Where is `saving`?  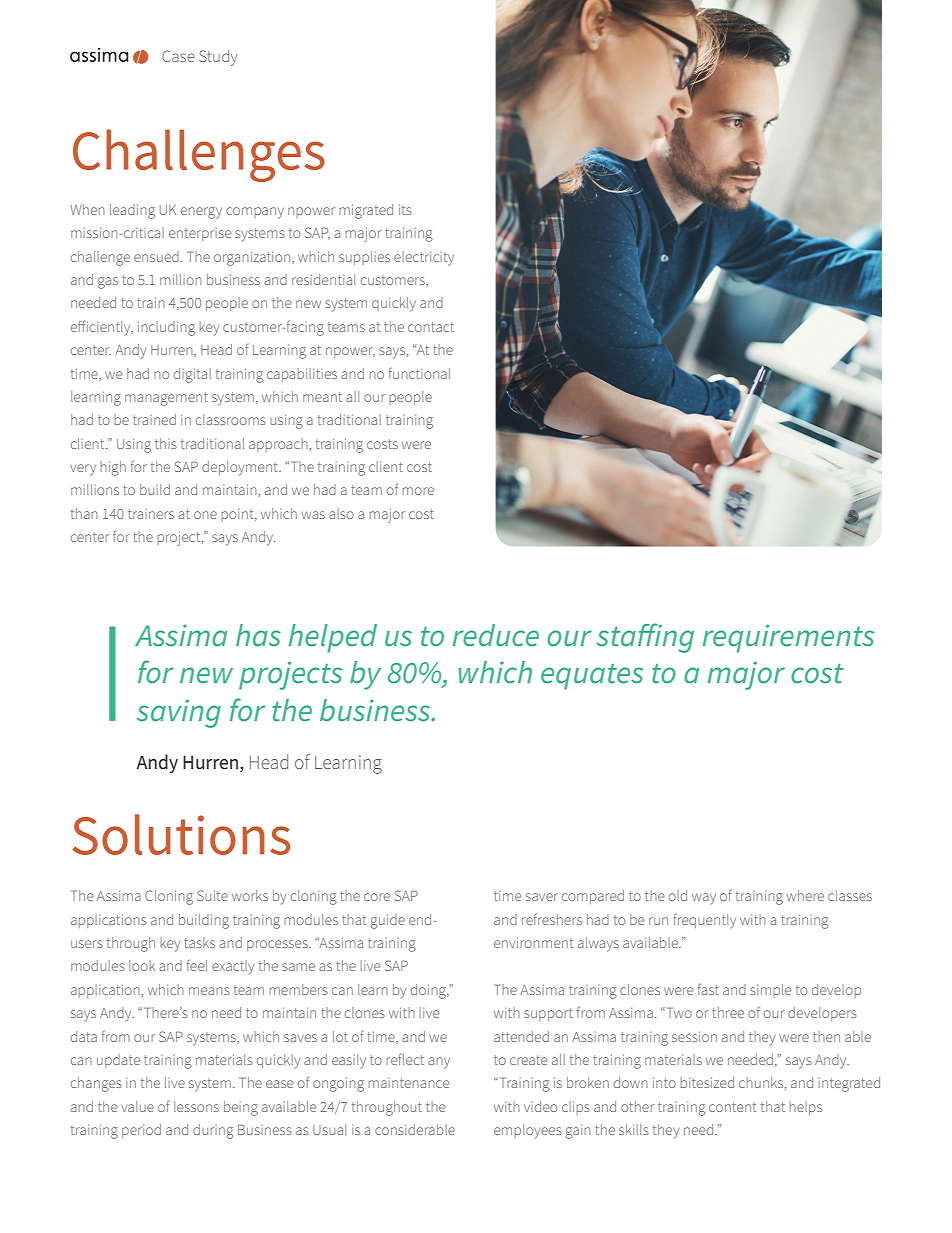 saving is located at coordinates (179, 713).
